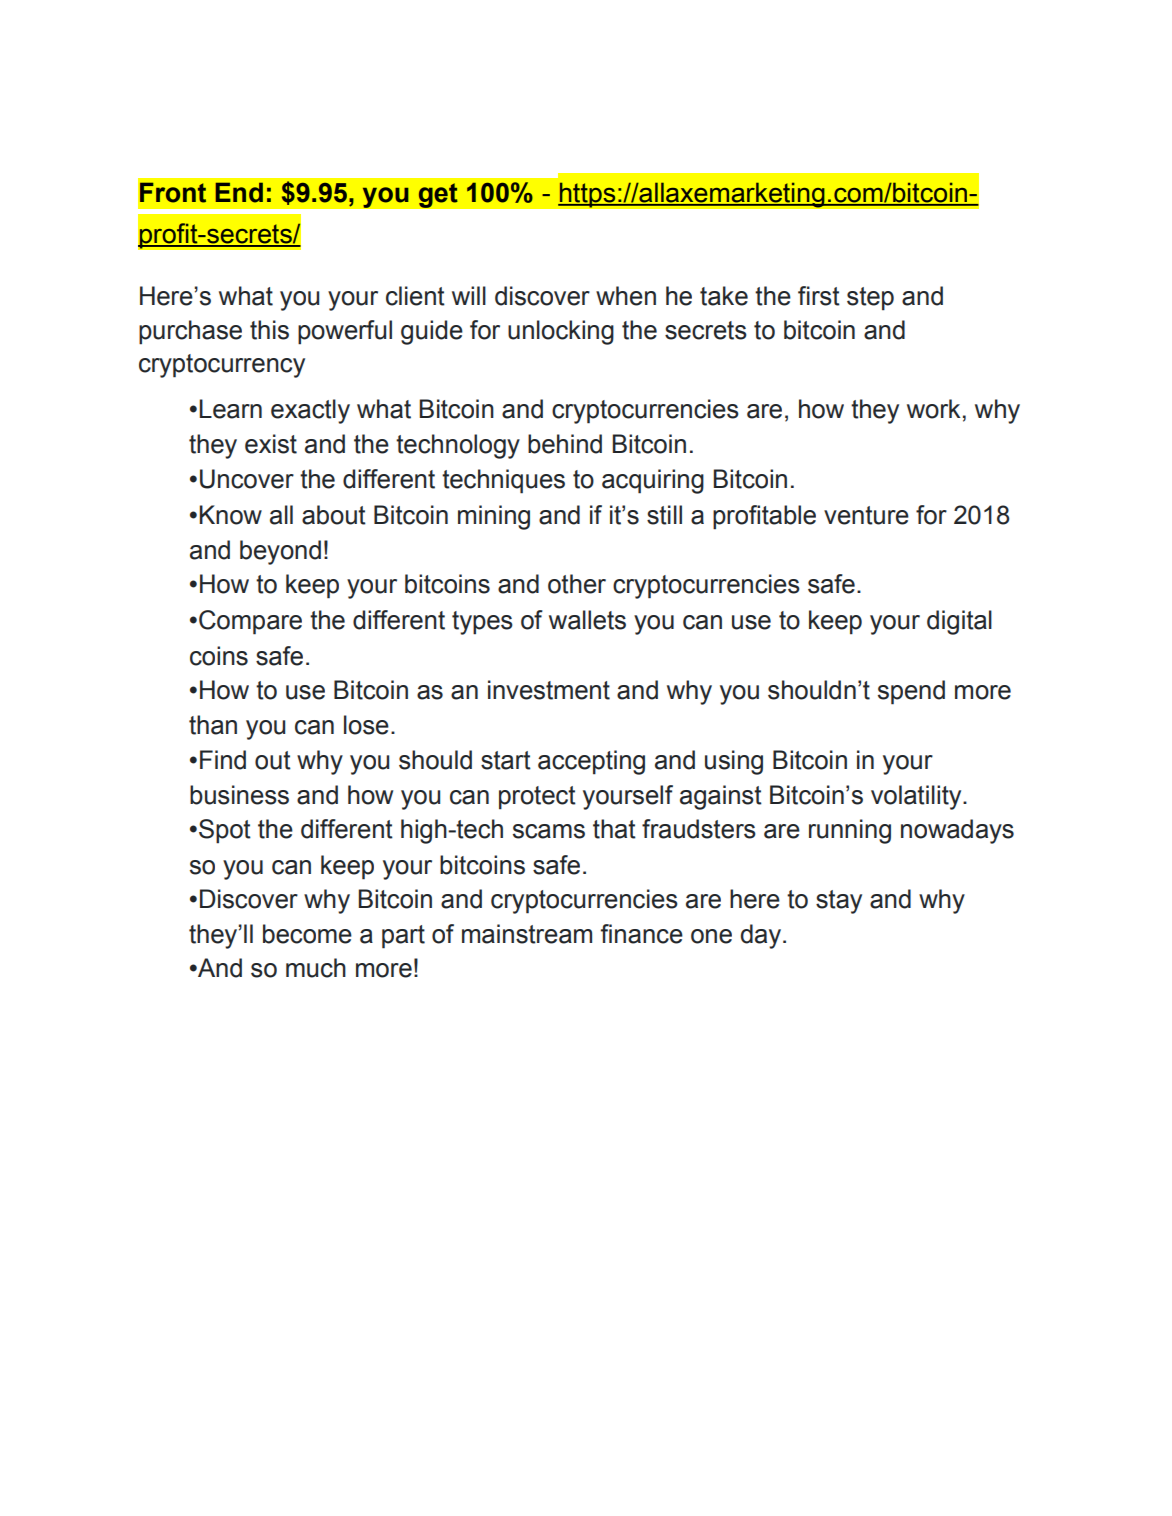  I want to click on get, so click(438, 195).
